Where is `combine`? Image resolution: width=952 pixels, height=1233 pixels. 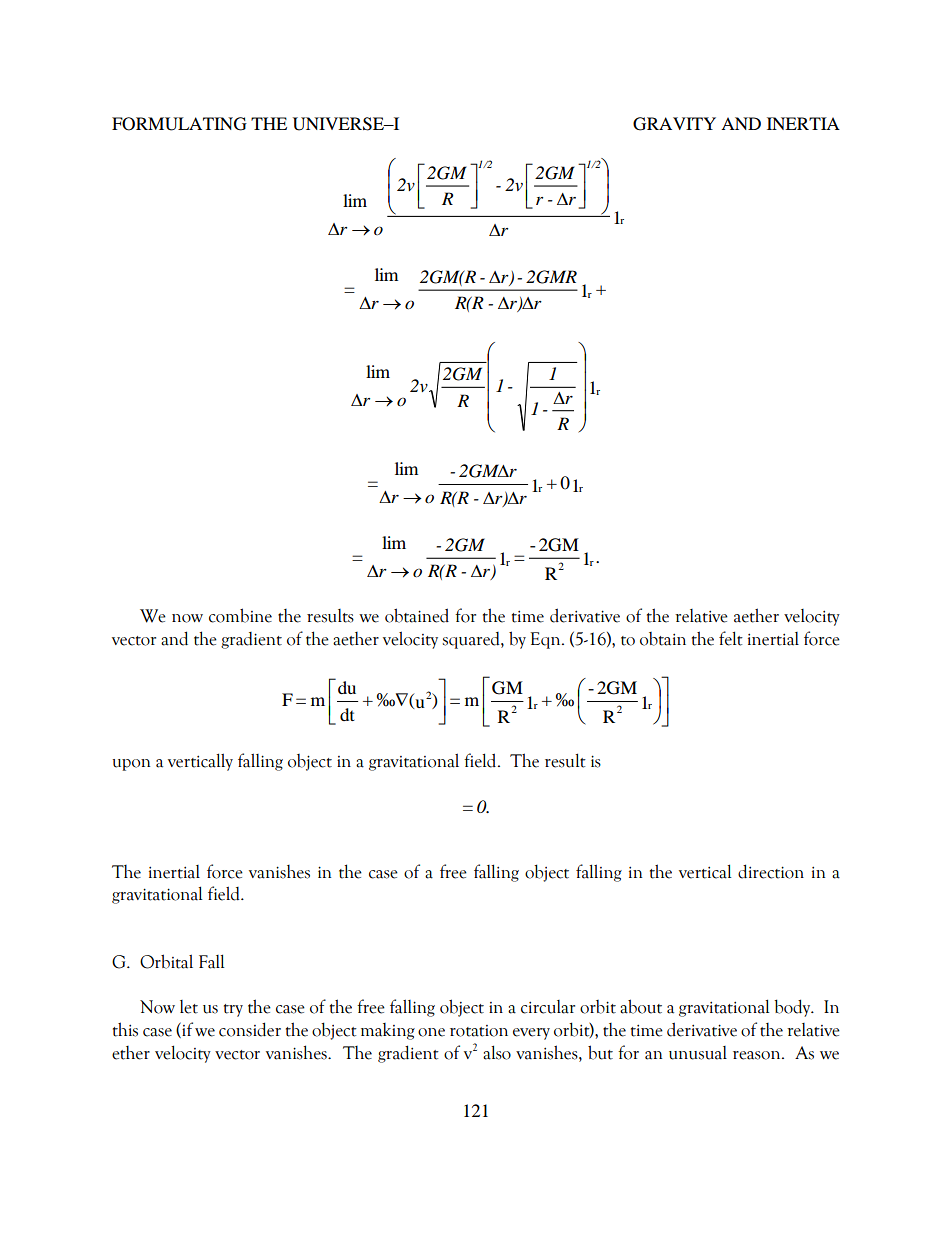
combine is located at coordinates (240, 615).
